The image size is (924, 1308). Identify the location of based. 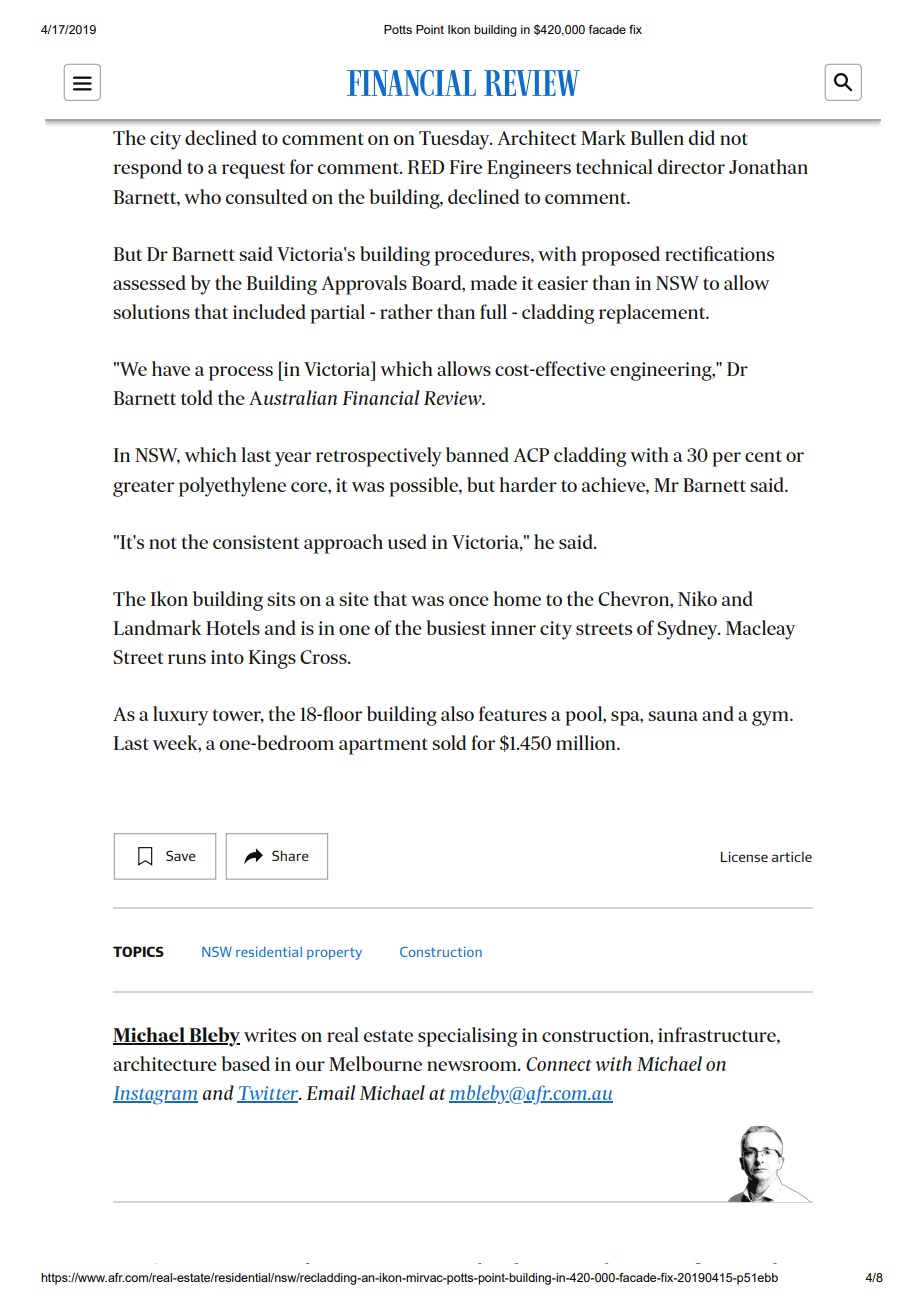
(245, 1063).
